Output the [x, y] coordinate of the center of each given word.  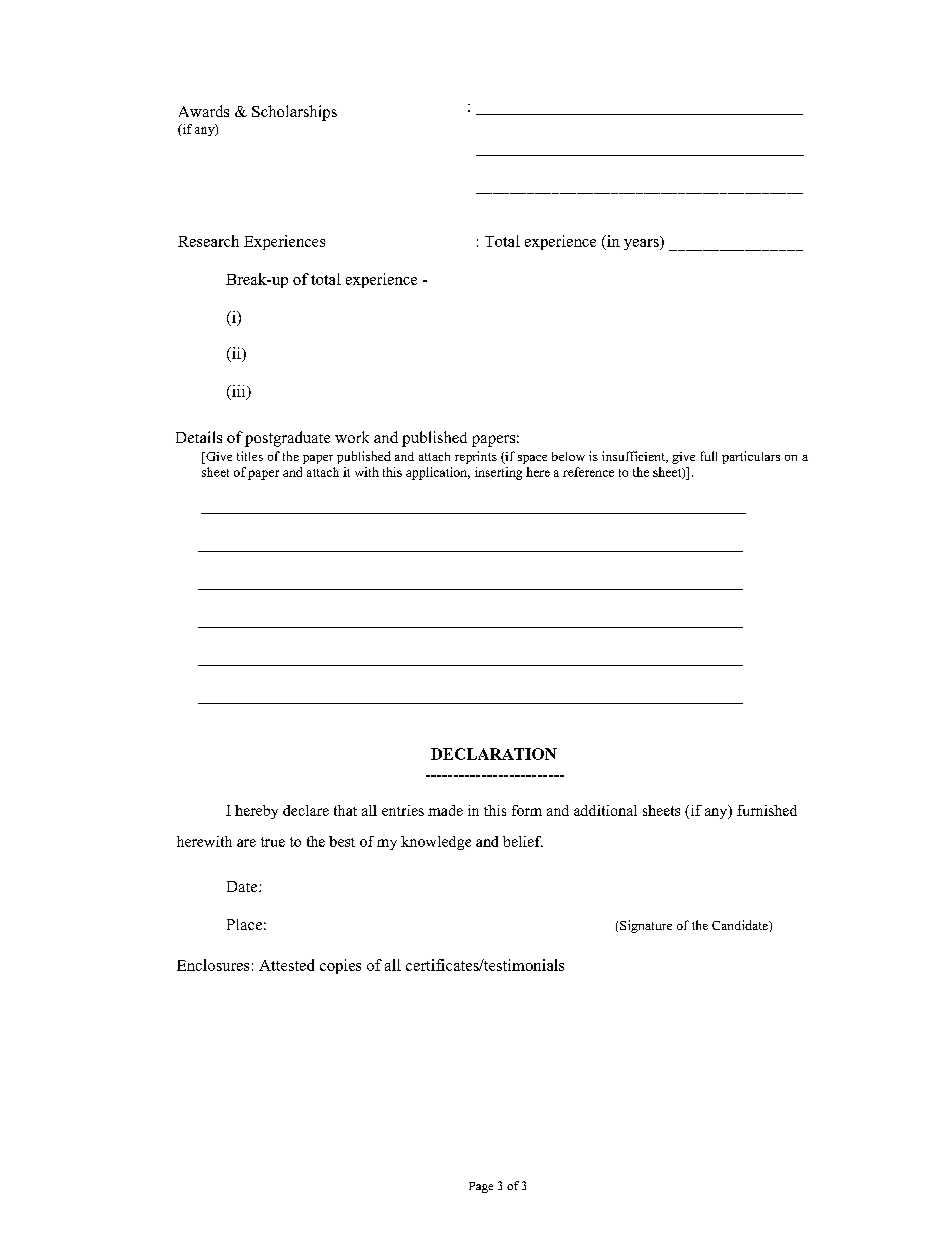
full [709, 456]
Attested [286, 965]
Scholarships [294, 113]
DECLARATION [494, 754]
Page [481, 1187]
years [642, 243]
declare [306, 810]
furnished [767, 810]
